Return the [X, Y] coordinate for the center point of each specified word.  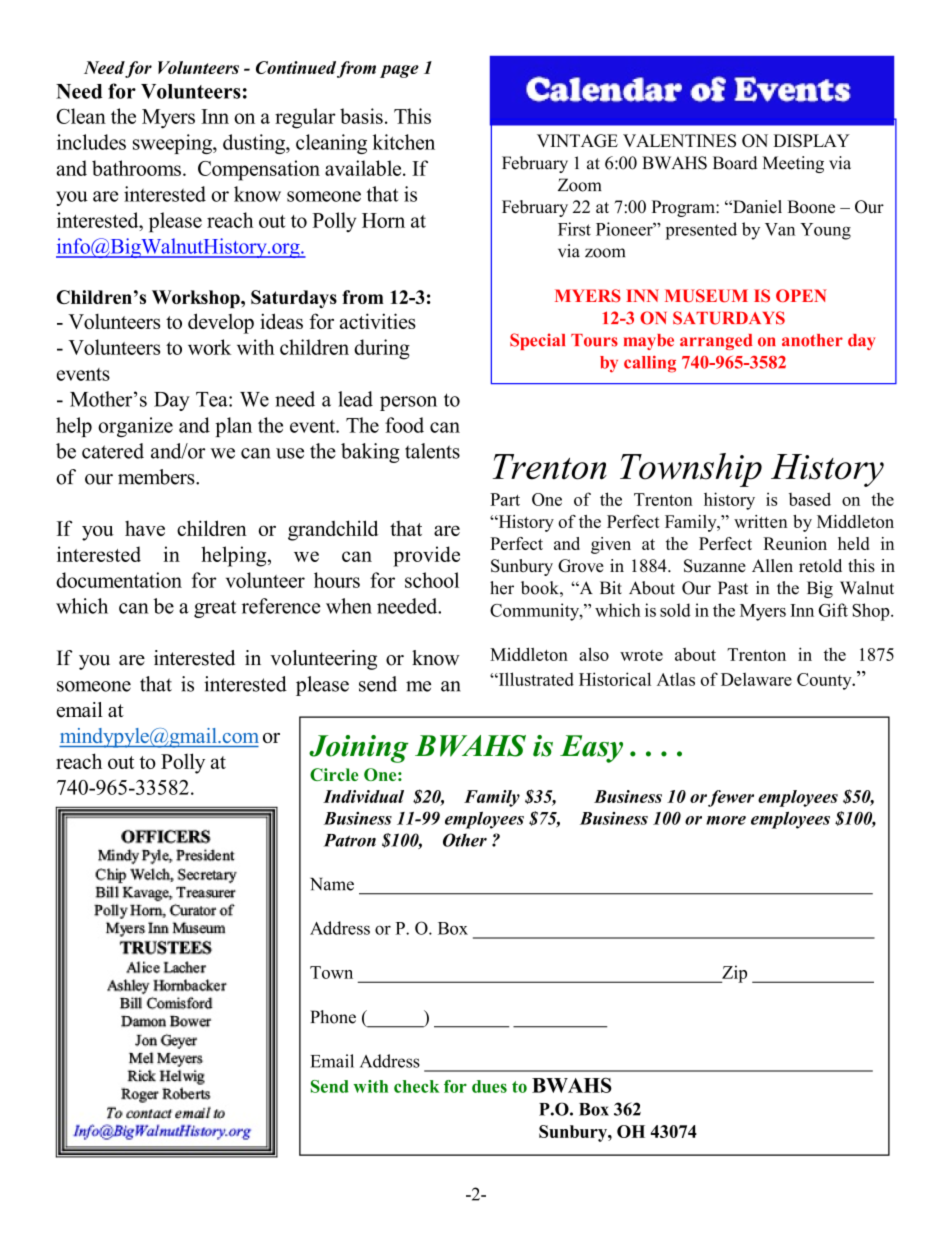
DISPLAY [811, 141]
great [215, 609]
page [399, 71]
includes [91, 142]
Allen [772, 565]
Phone [333, 1017]
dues [489, 1086]
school [432, 580]
